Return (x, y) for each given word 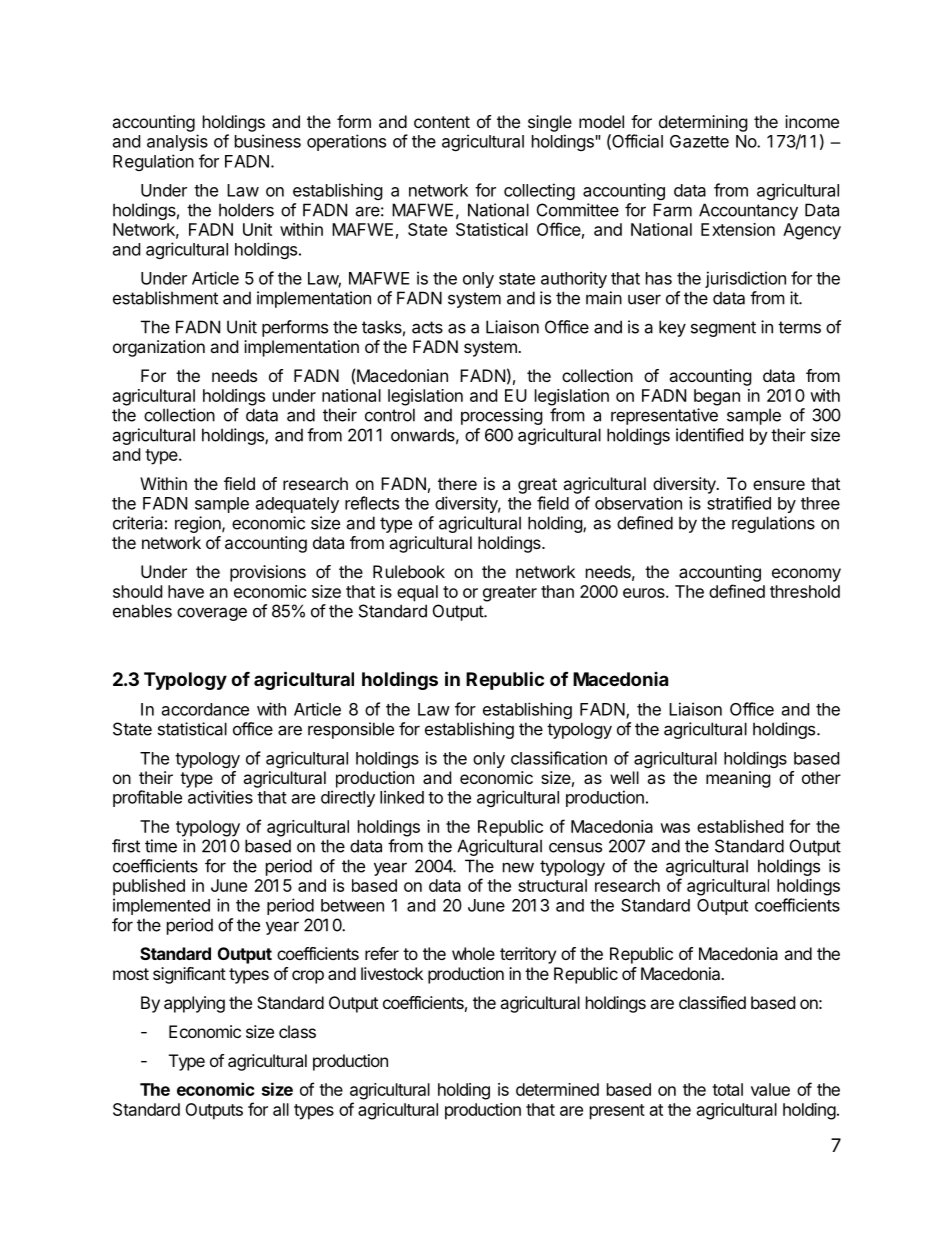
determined (557, 1089)
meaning (738, 779)
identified (709, 435)
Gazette (699, 141)
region (199, 524)
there (457, 483)
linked (402, 797)
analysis (177, 142)
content (442, 122)
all (281, 1109)
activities (220, 797)
